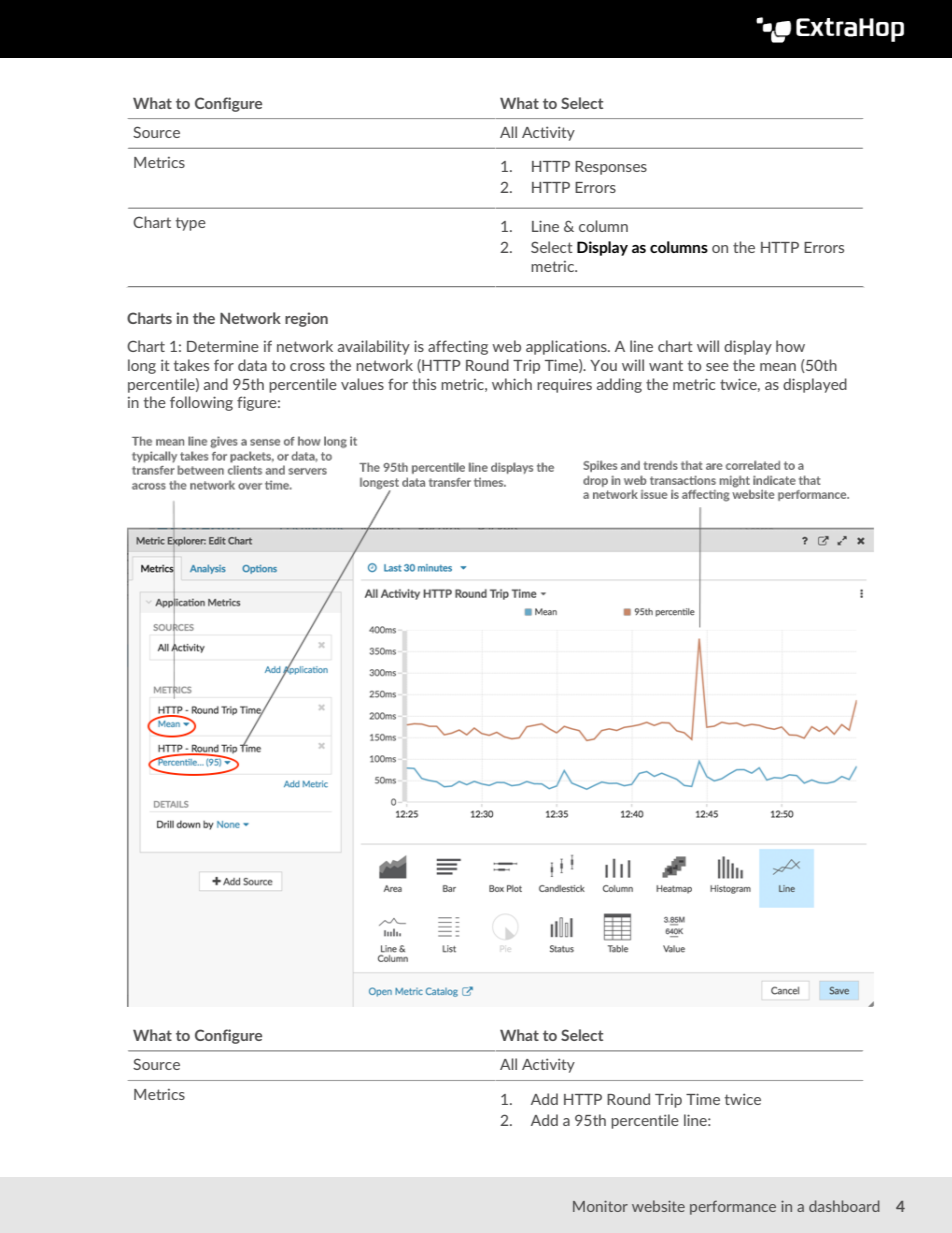 The width and height of the image is (952, 1233). Describe the element at coordinates (790, 346) in the image. I see `how` at that location.
